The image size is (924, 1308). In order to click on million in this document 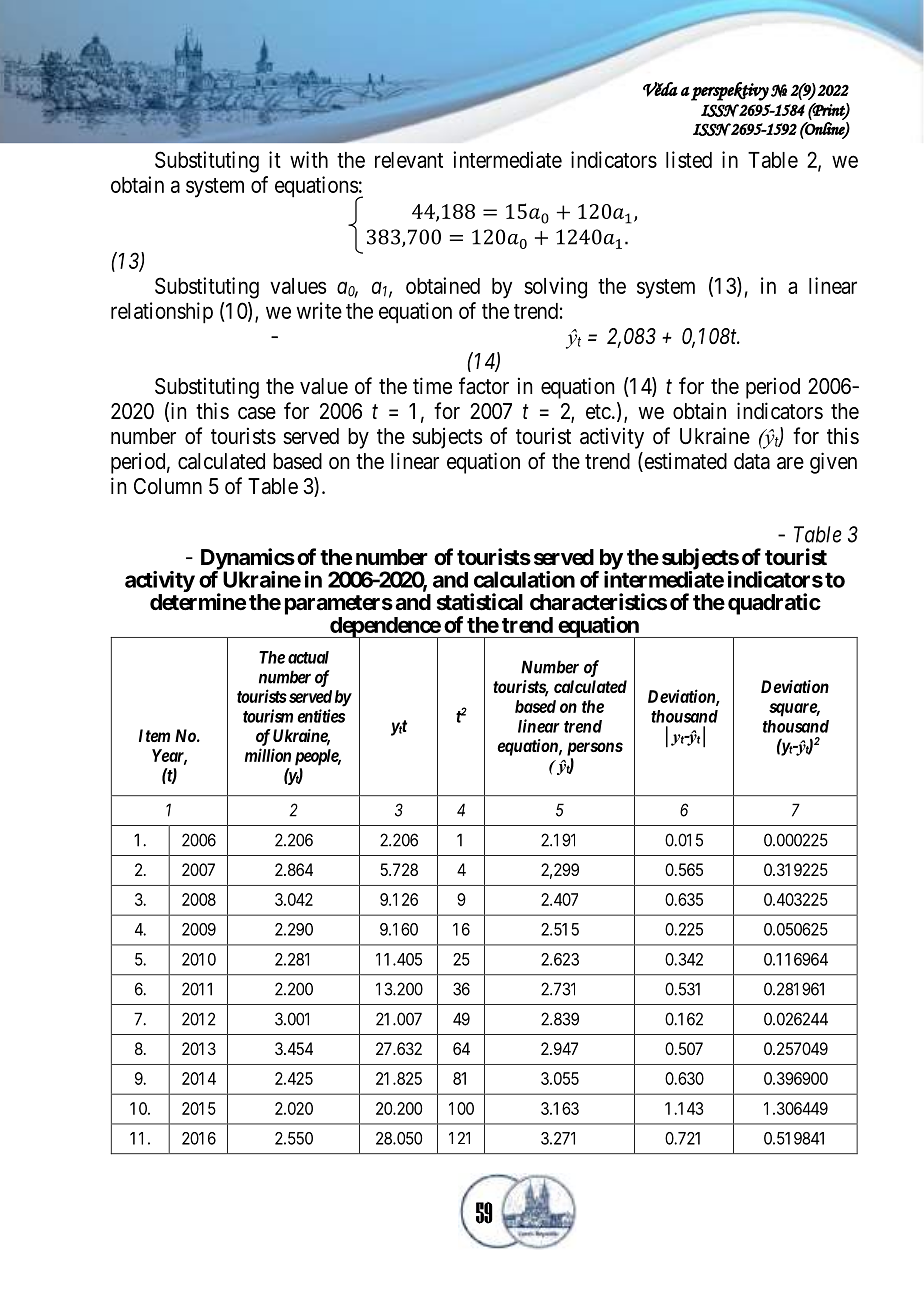, I will do `click(268, 755)`.
